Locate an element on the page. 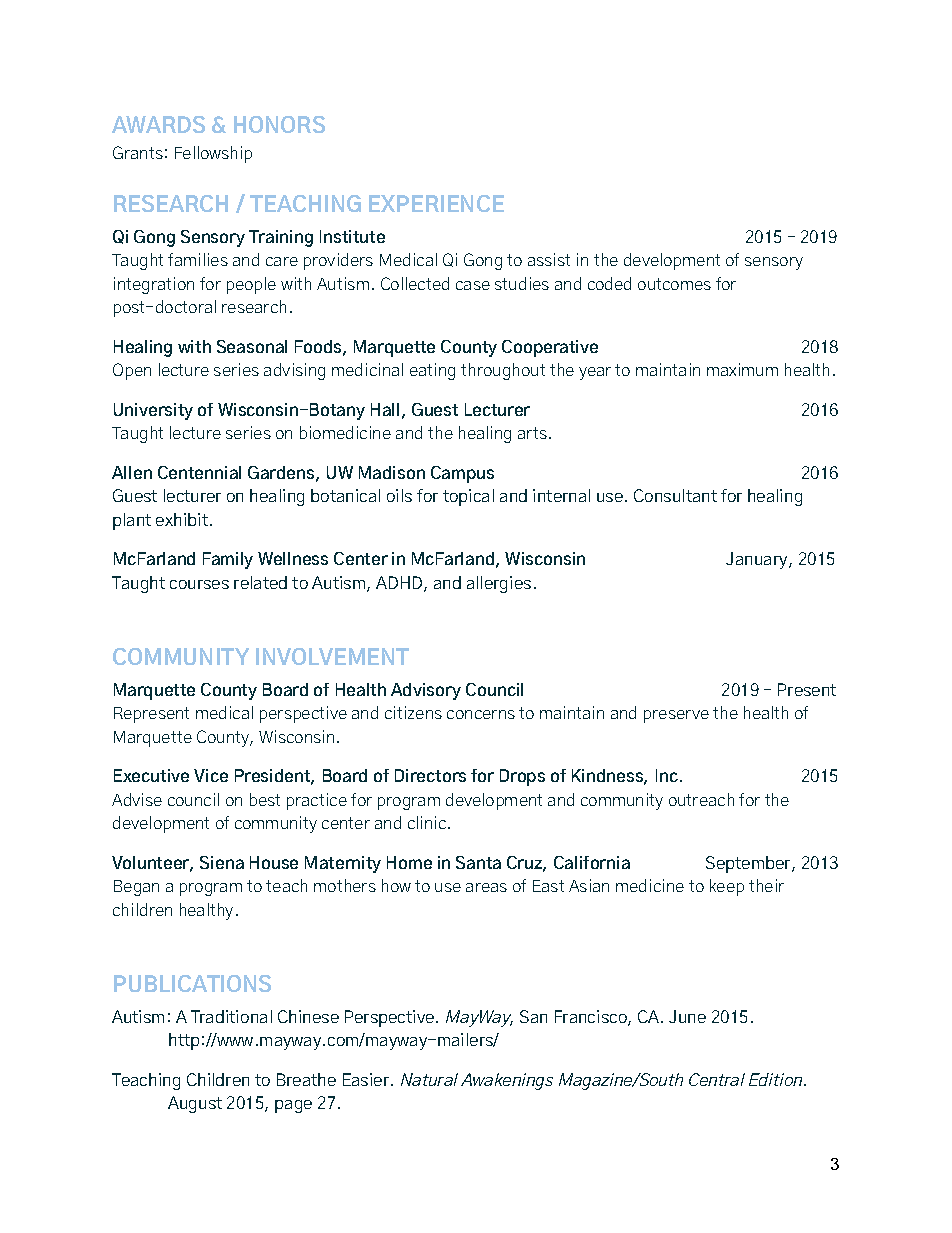 This document has width=952, height=1233. Santa is located at coordinates (478, 862).
